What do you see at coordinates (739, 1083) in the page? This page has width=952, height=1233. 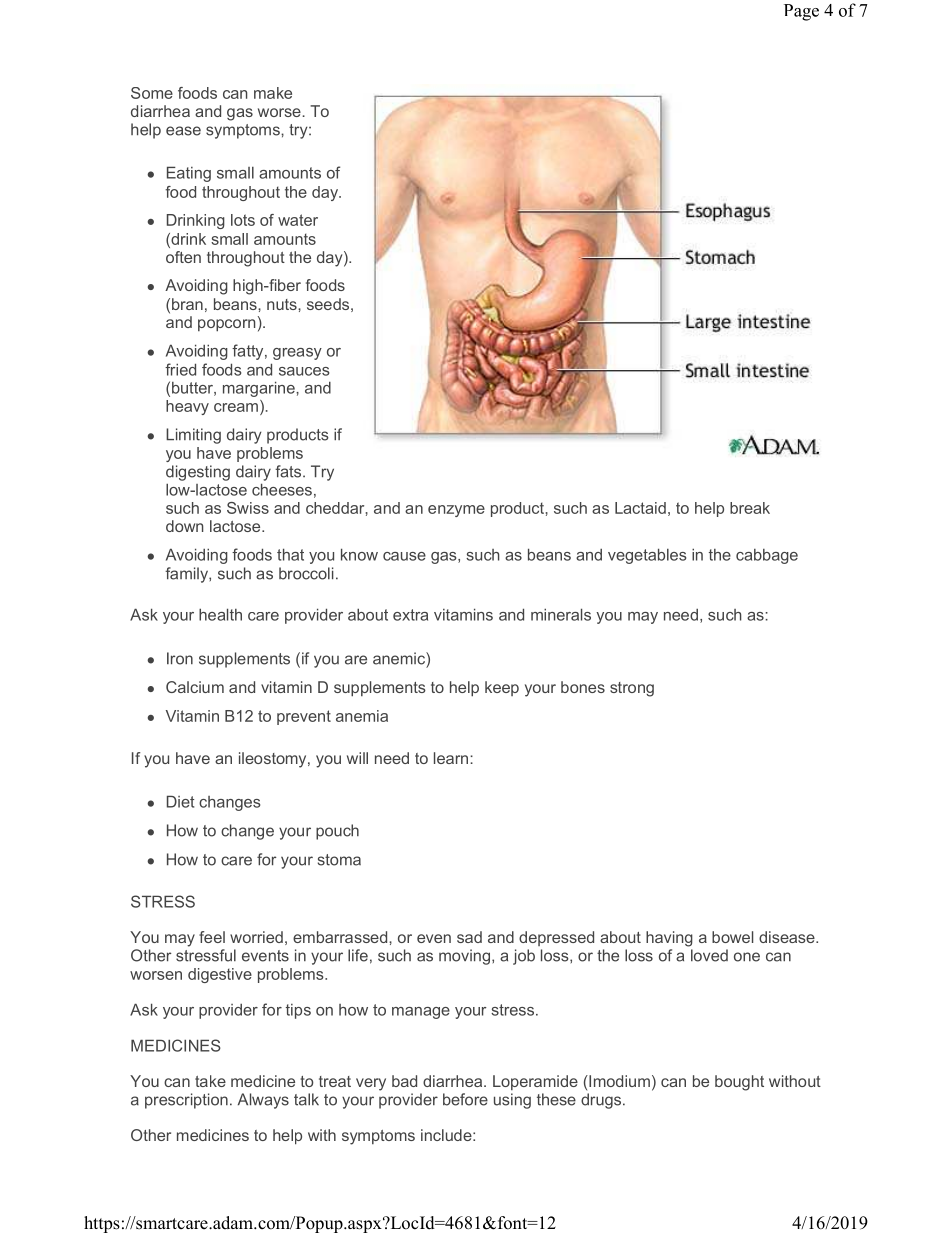 I see `bought` at bounding box center [739, 1083].
